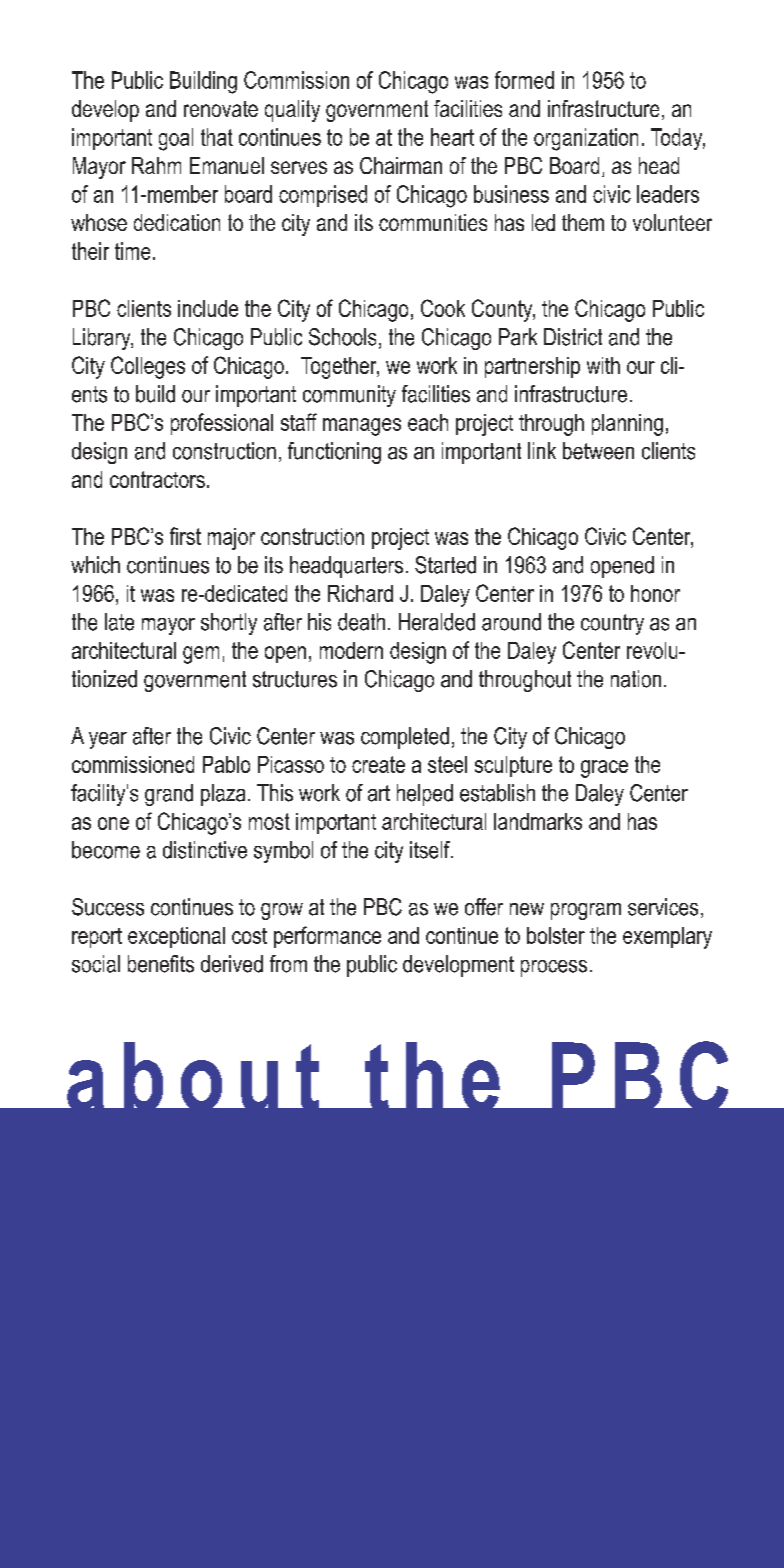 Image resolution: width=784 pixels, height=1568 pixels. Describe the element at coordinates (176, 937) in the page. I see `exceptional` at that location.
